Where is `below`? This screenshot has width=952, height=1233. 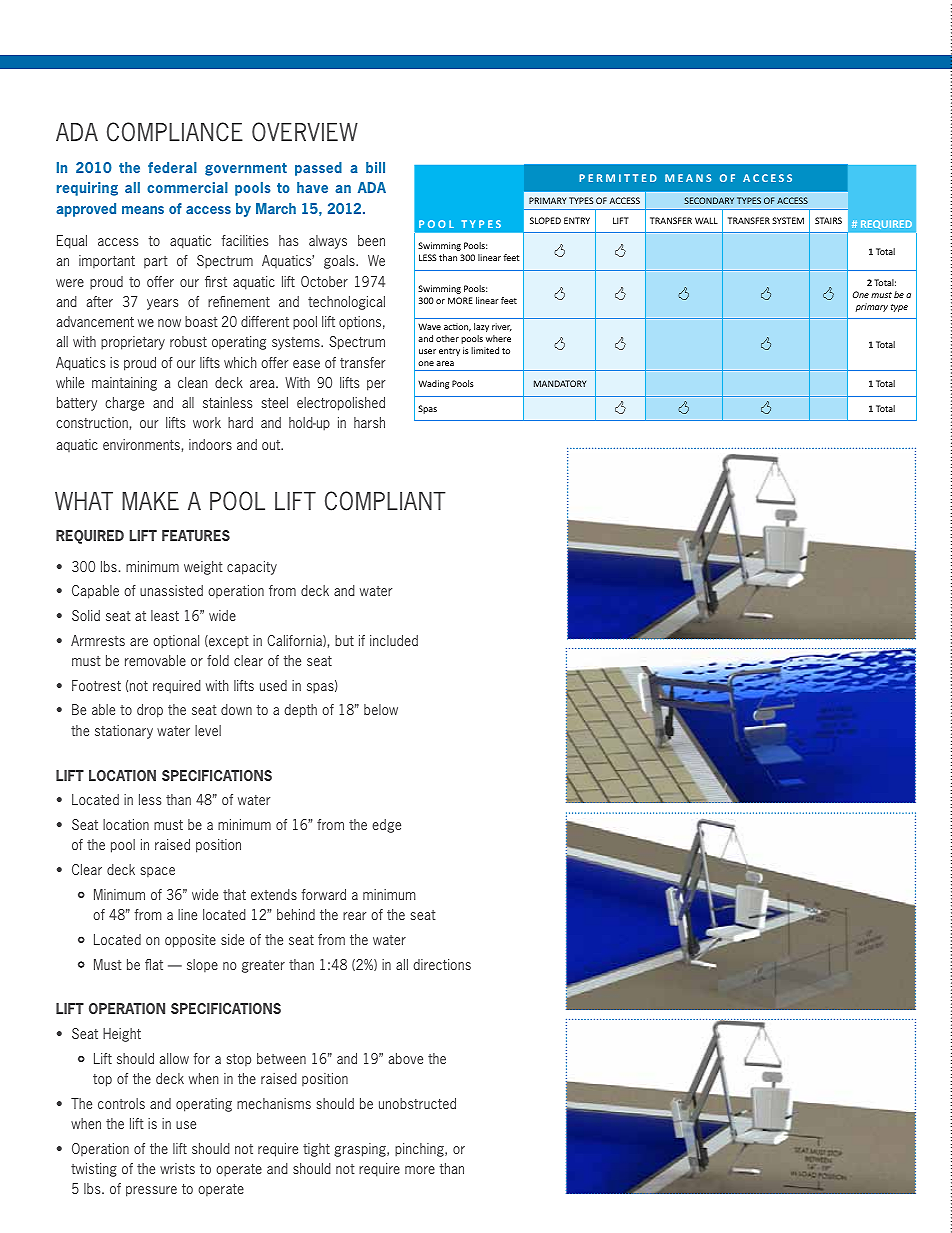
below is located at coordinates (381, 709).
